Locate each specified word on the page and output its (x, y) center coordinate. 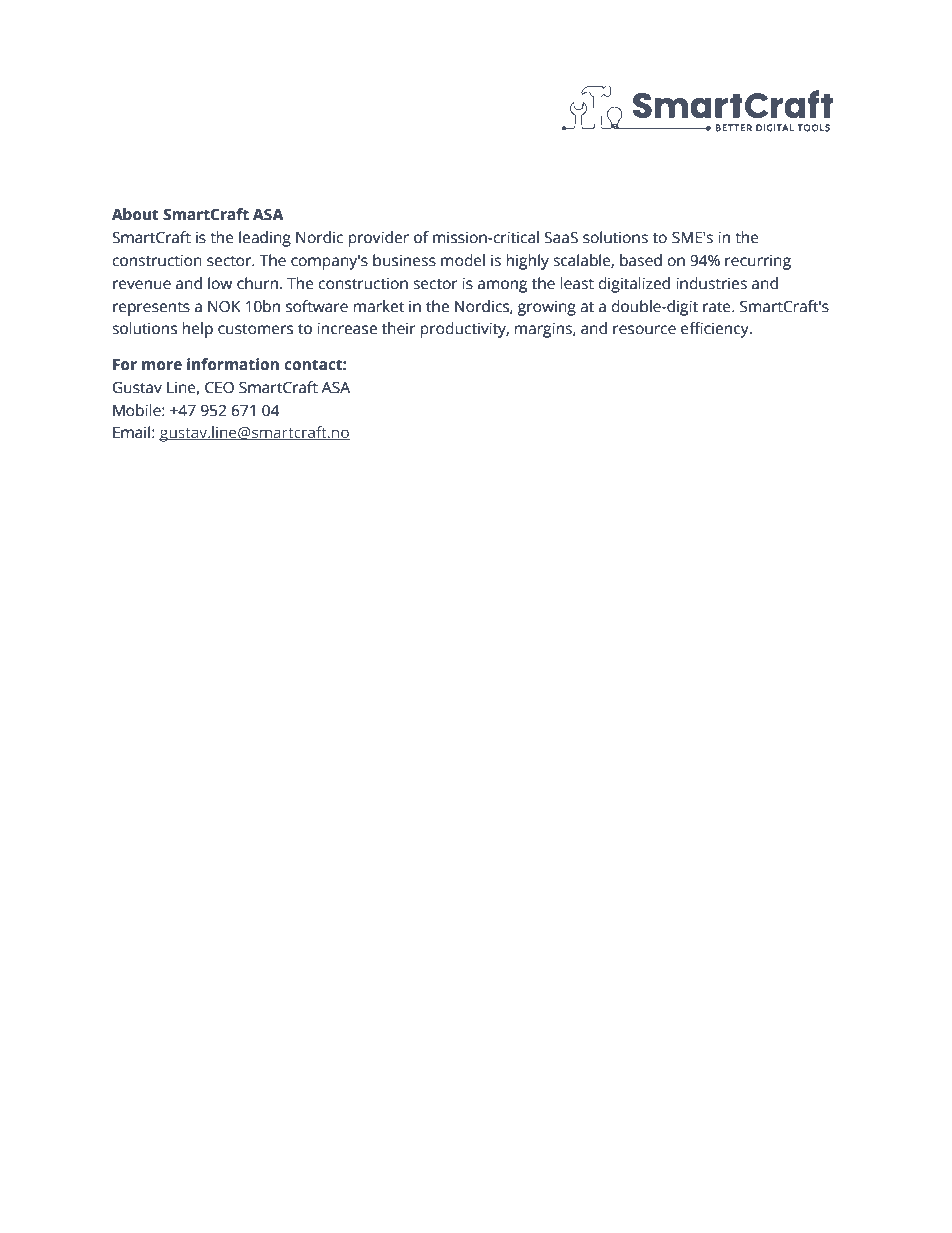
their (399, 328)
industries (711, 283)
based (641, 260)
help (198, 330)
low (220, 283)
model (463, 260)
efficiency (716, 330)
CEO (219, 388)
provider (379, 239)
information (233, 364)
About (135, 214)
